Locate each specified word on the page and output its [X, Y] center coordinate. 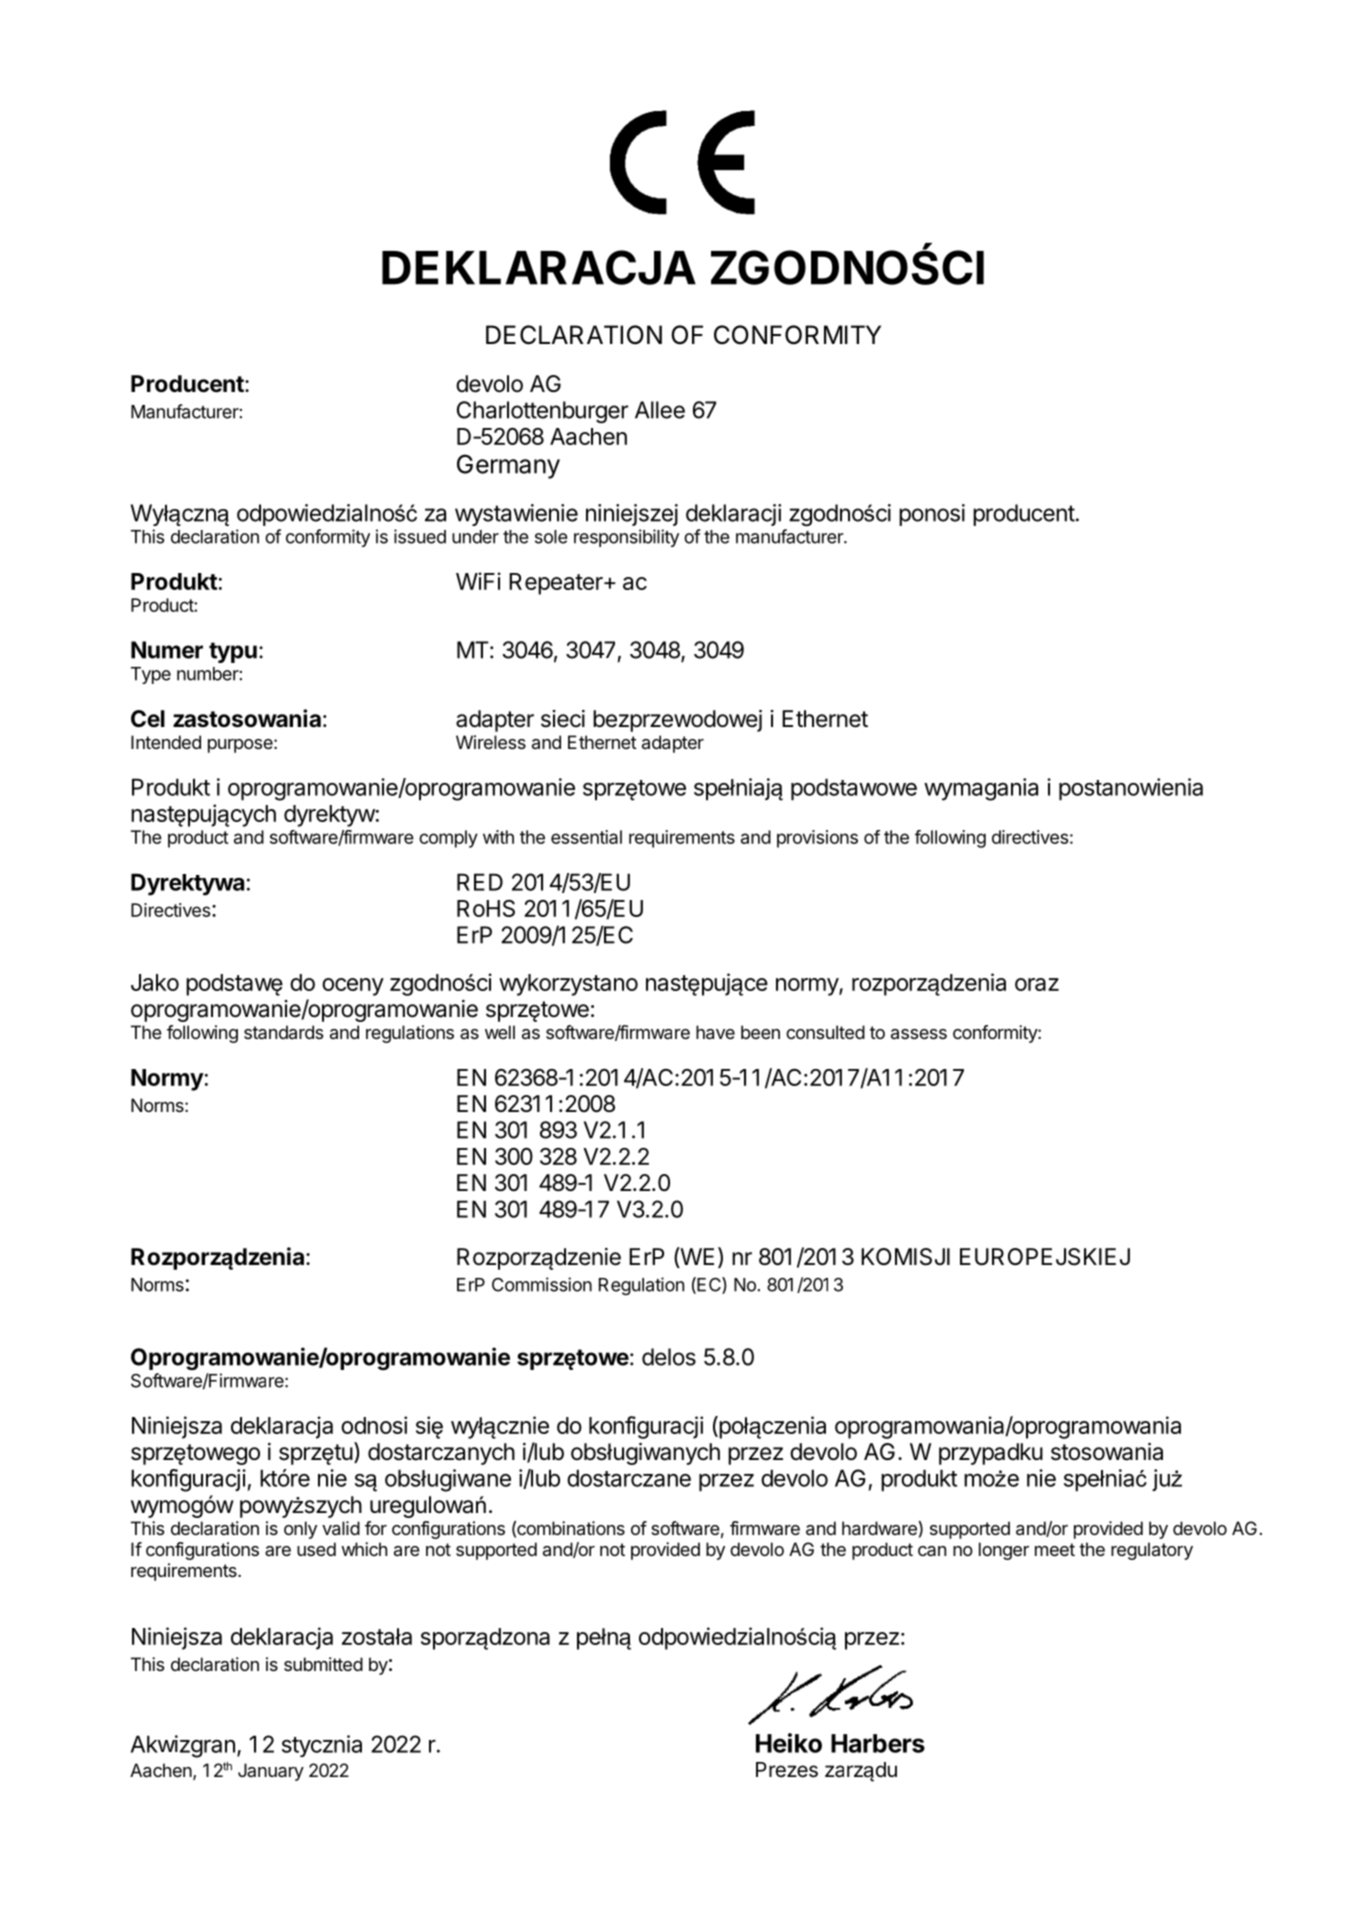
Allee [660, 410]
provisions [817, 839]
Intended [166, 742]
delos [669, 1357]
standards [283, 1032]
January [271, 1772]
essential [586, 837]
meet [1055, 1549]
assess [919, 1034]
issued [420, 536]
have [715, 1032]
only [300, 1530]
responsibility [626, 538]
